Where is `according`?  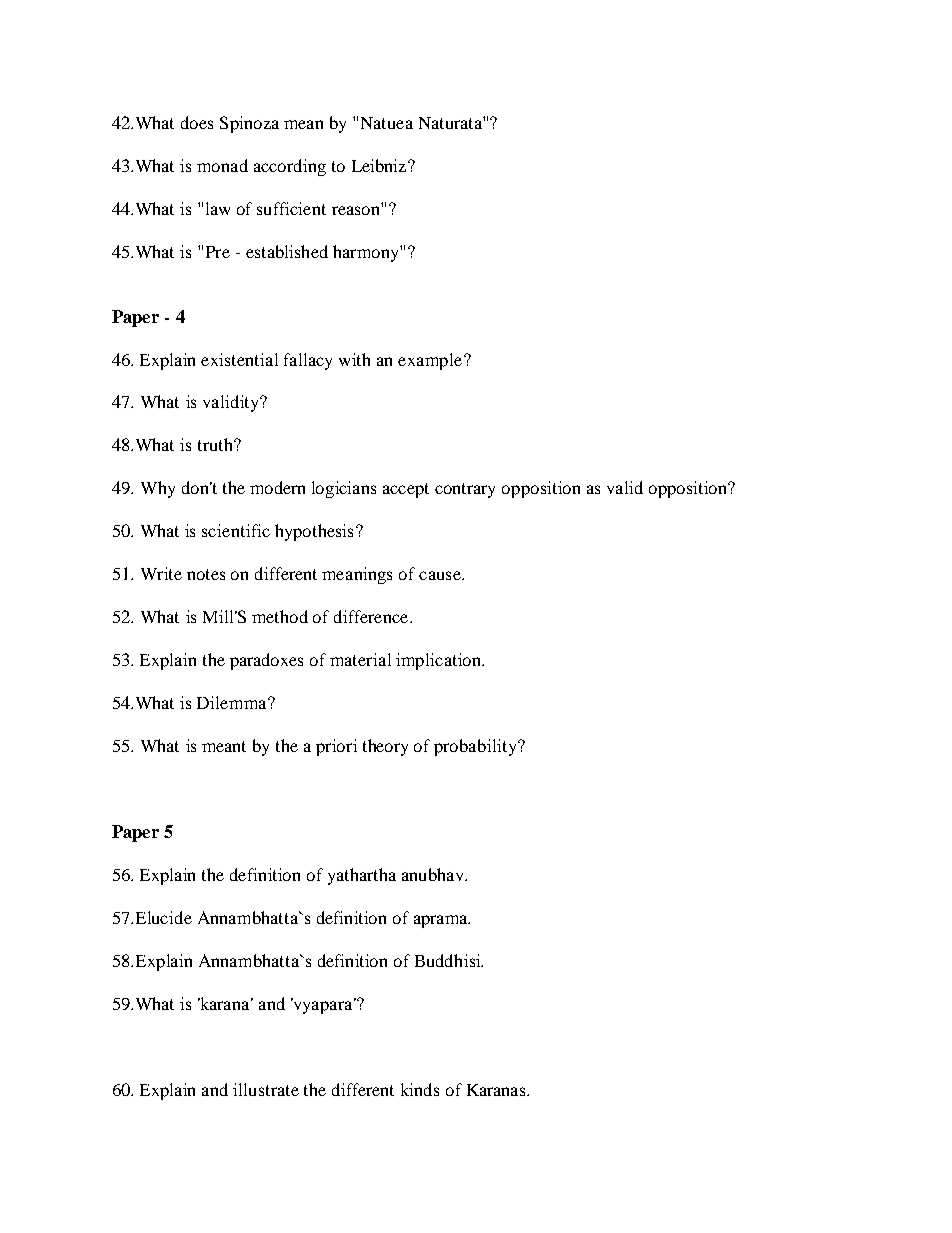 according is located at coordinates (290, 167).
